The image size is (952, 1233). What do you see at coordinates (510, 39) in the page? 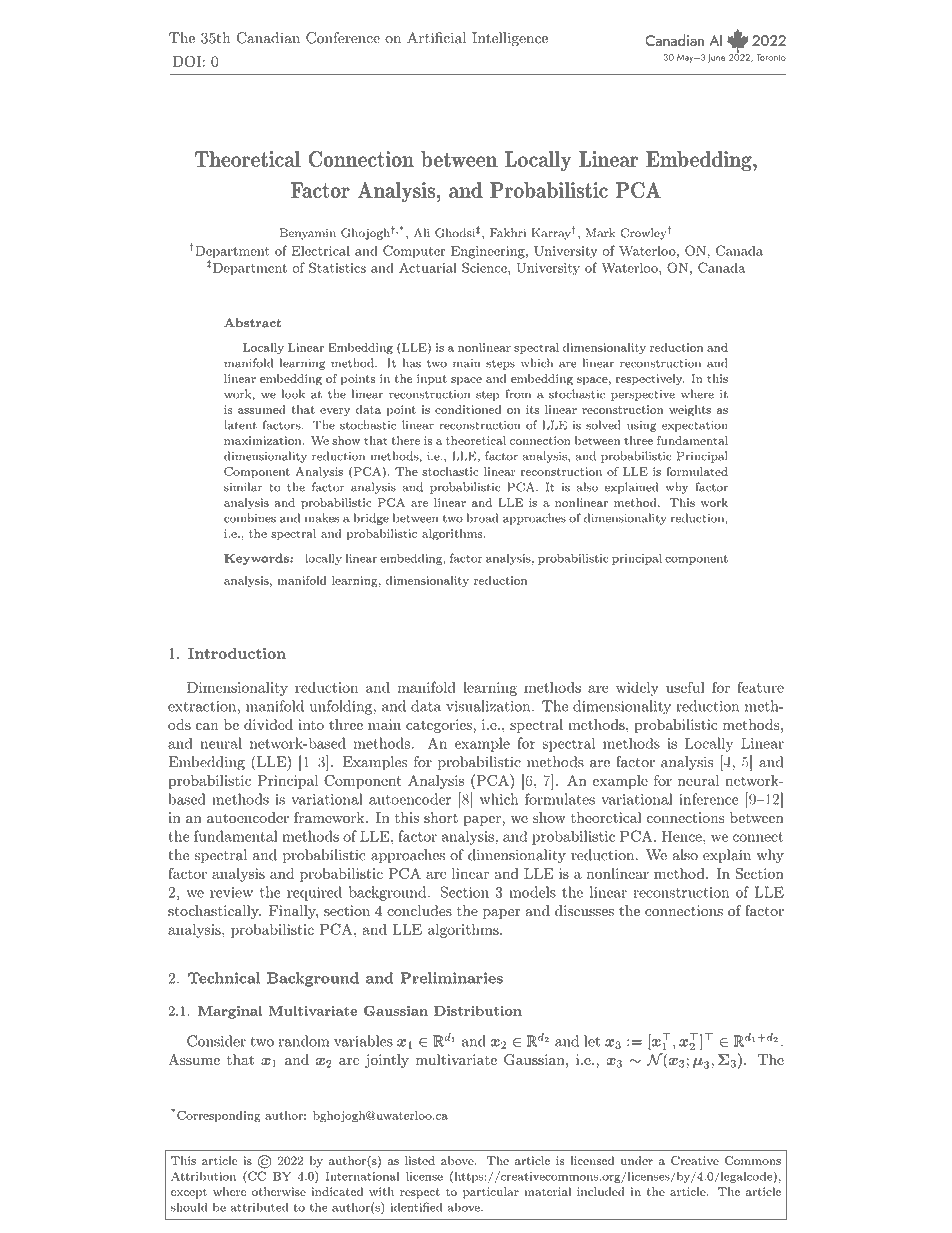
I see `Intelligence` at bounding box center [510, 39].
